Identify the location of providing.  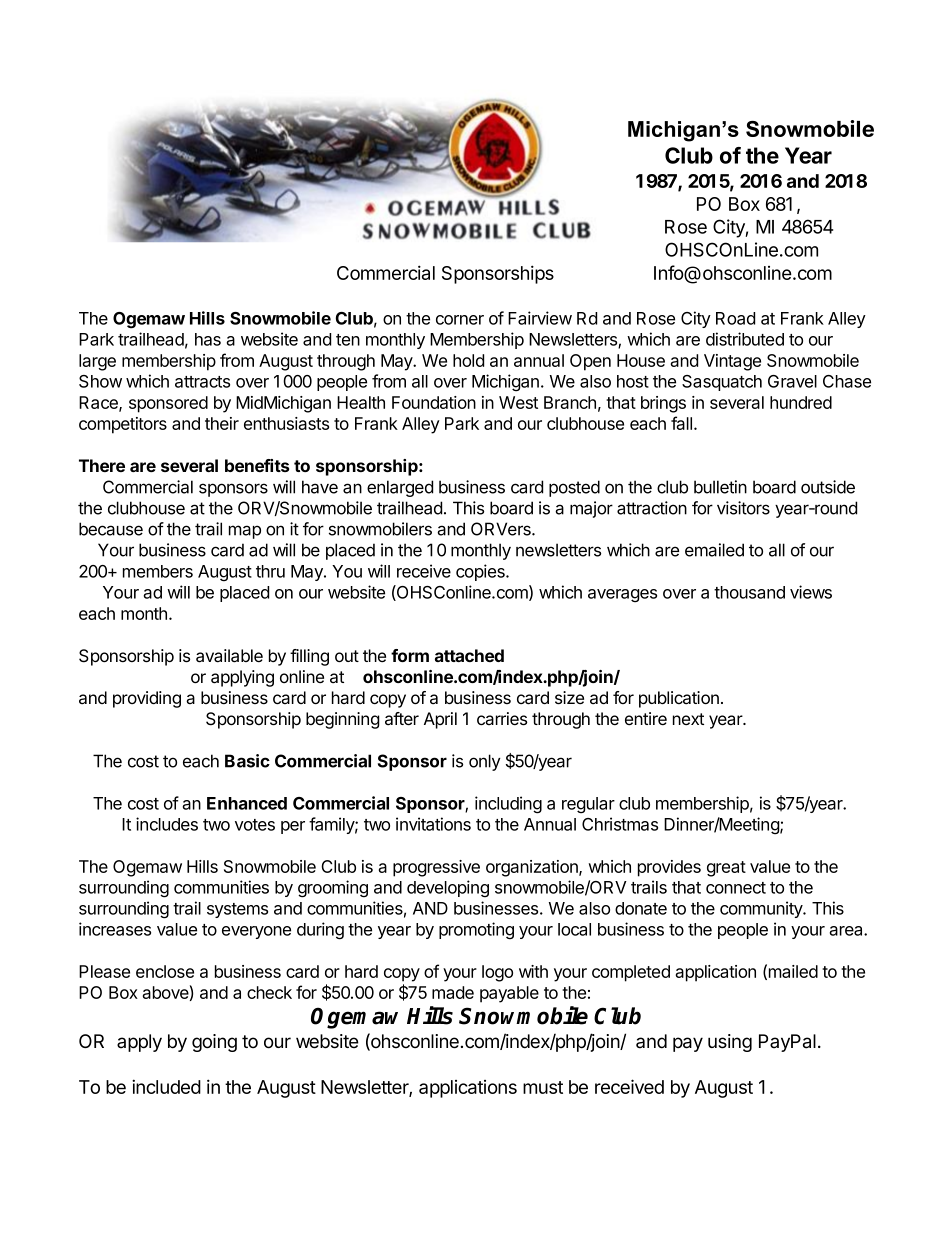
(147, 699).
